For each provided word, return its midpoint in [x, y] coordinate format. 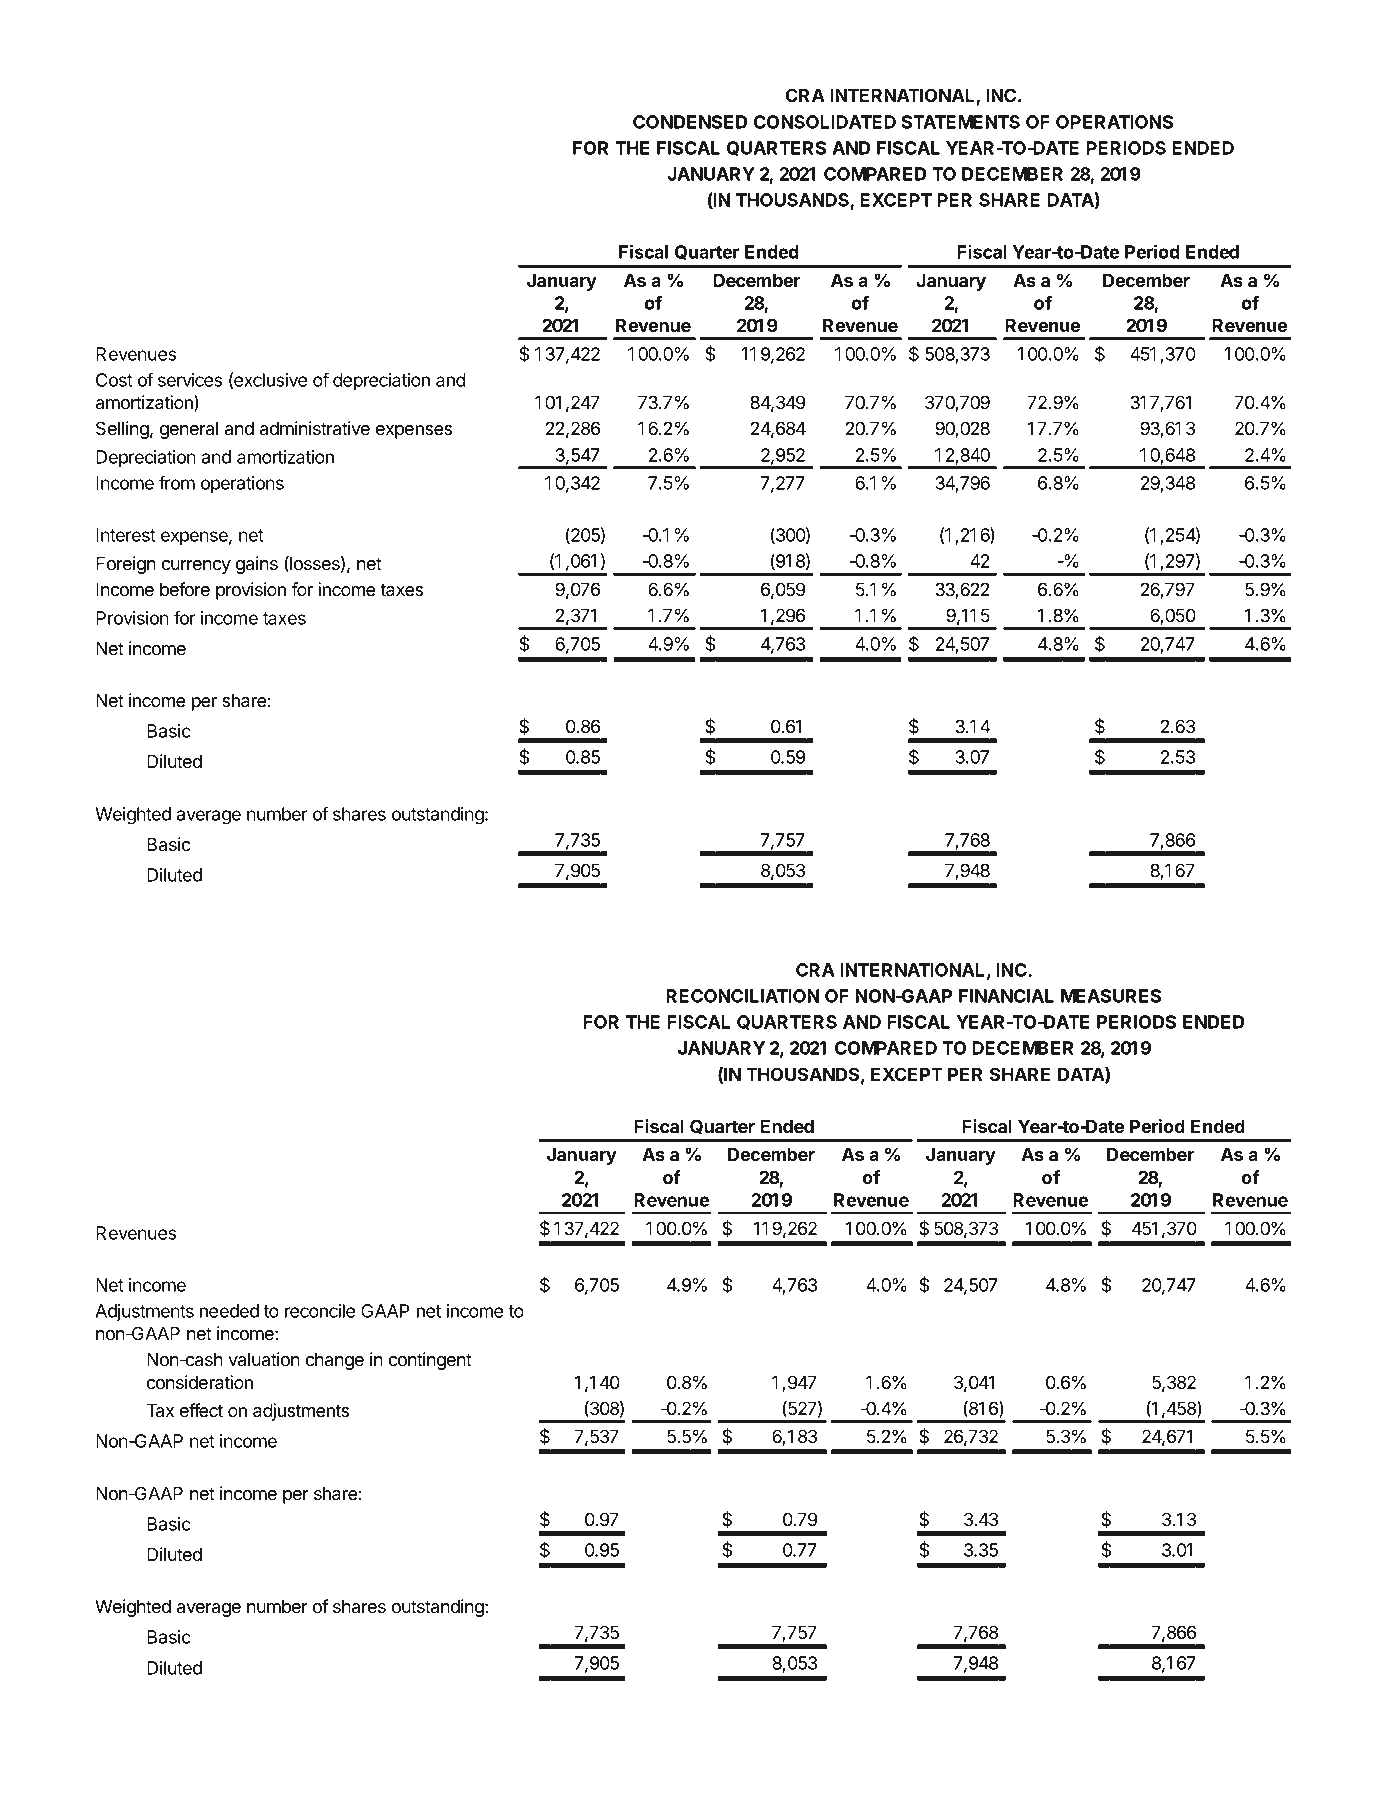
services [190, 380]
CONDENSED [690, 122]
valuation [264, 1359]
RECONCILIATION [742, 996]
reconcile [320, 1311]
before [185, 589]
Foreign [126, 565]
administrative [315, 428]
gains [257, 565]
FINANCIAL [1006, 996]
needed [229, 1311]
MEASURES [1111, 996]
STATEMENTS [961, 122]
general [189, 430]
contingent [430, 1361]
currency [196, 567]
